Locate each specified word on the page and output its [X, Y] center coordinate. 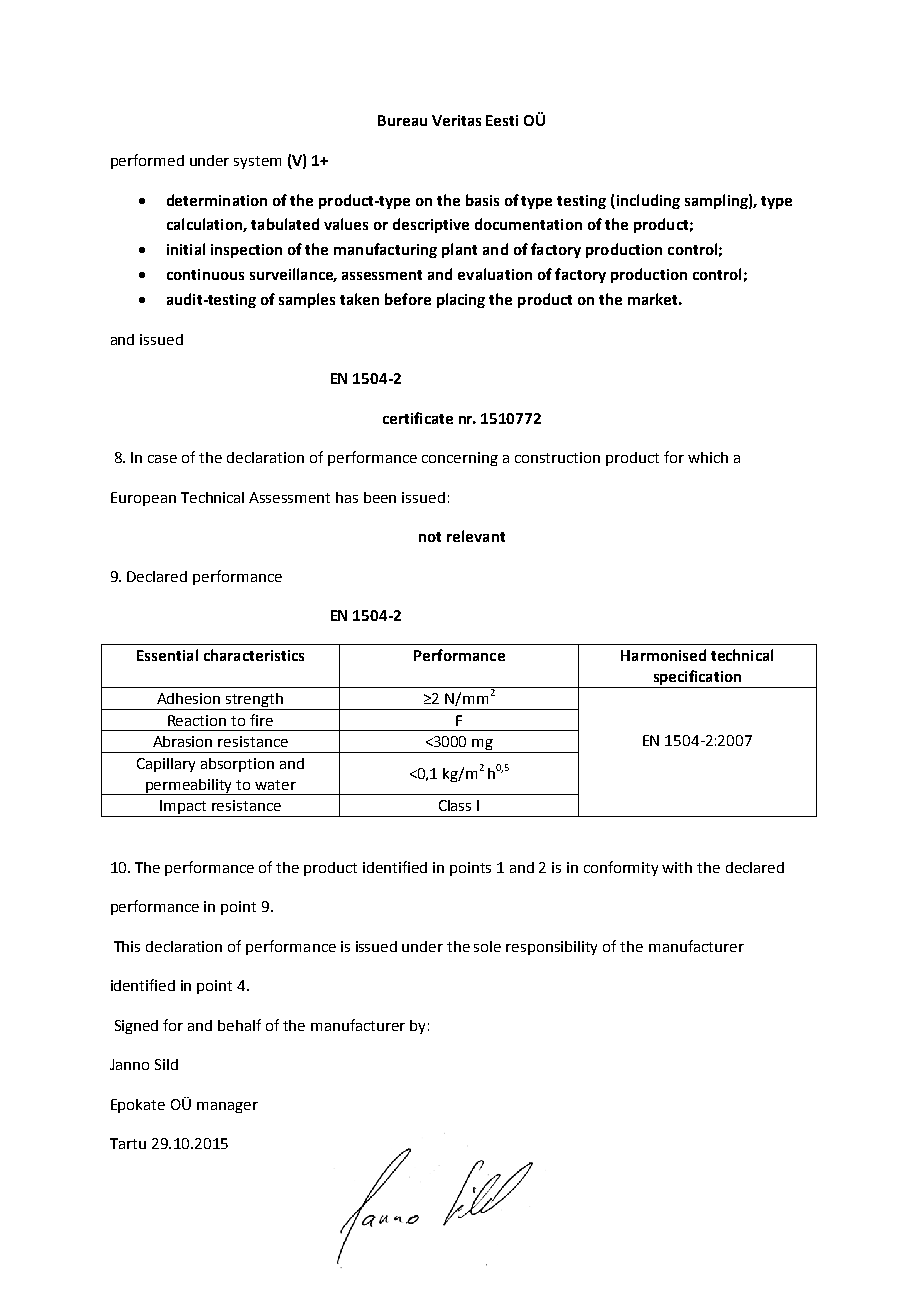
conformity [621, 868]
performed [147, 161]
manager [227, 1107]
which [708, 457]
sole [487, 946]
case [162, 459]
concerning [460, 459]
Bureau [402, 120]
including [647, 201]
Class [455, 805]
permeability [189, 787]
